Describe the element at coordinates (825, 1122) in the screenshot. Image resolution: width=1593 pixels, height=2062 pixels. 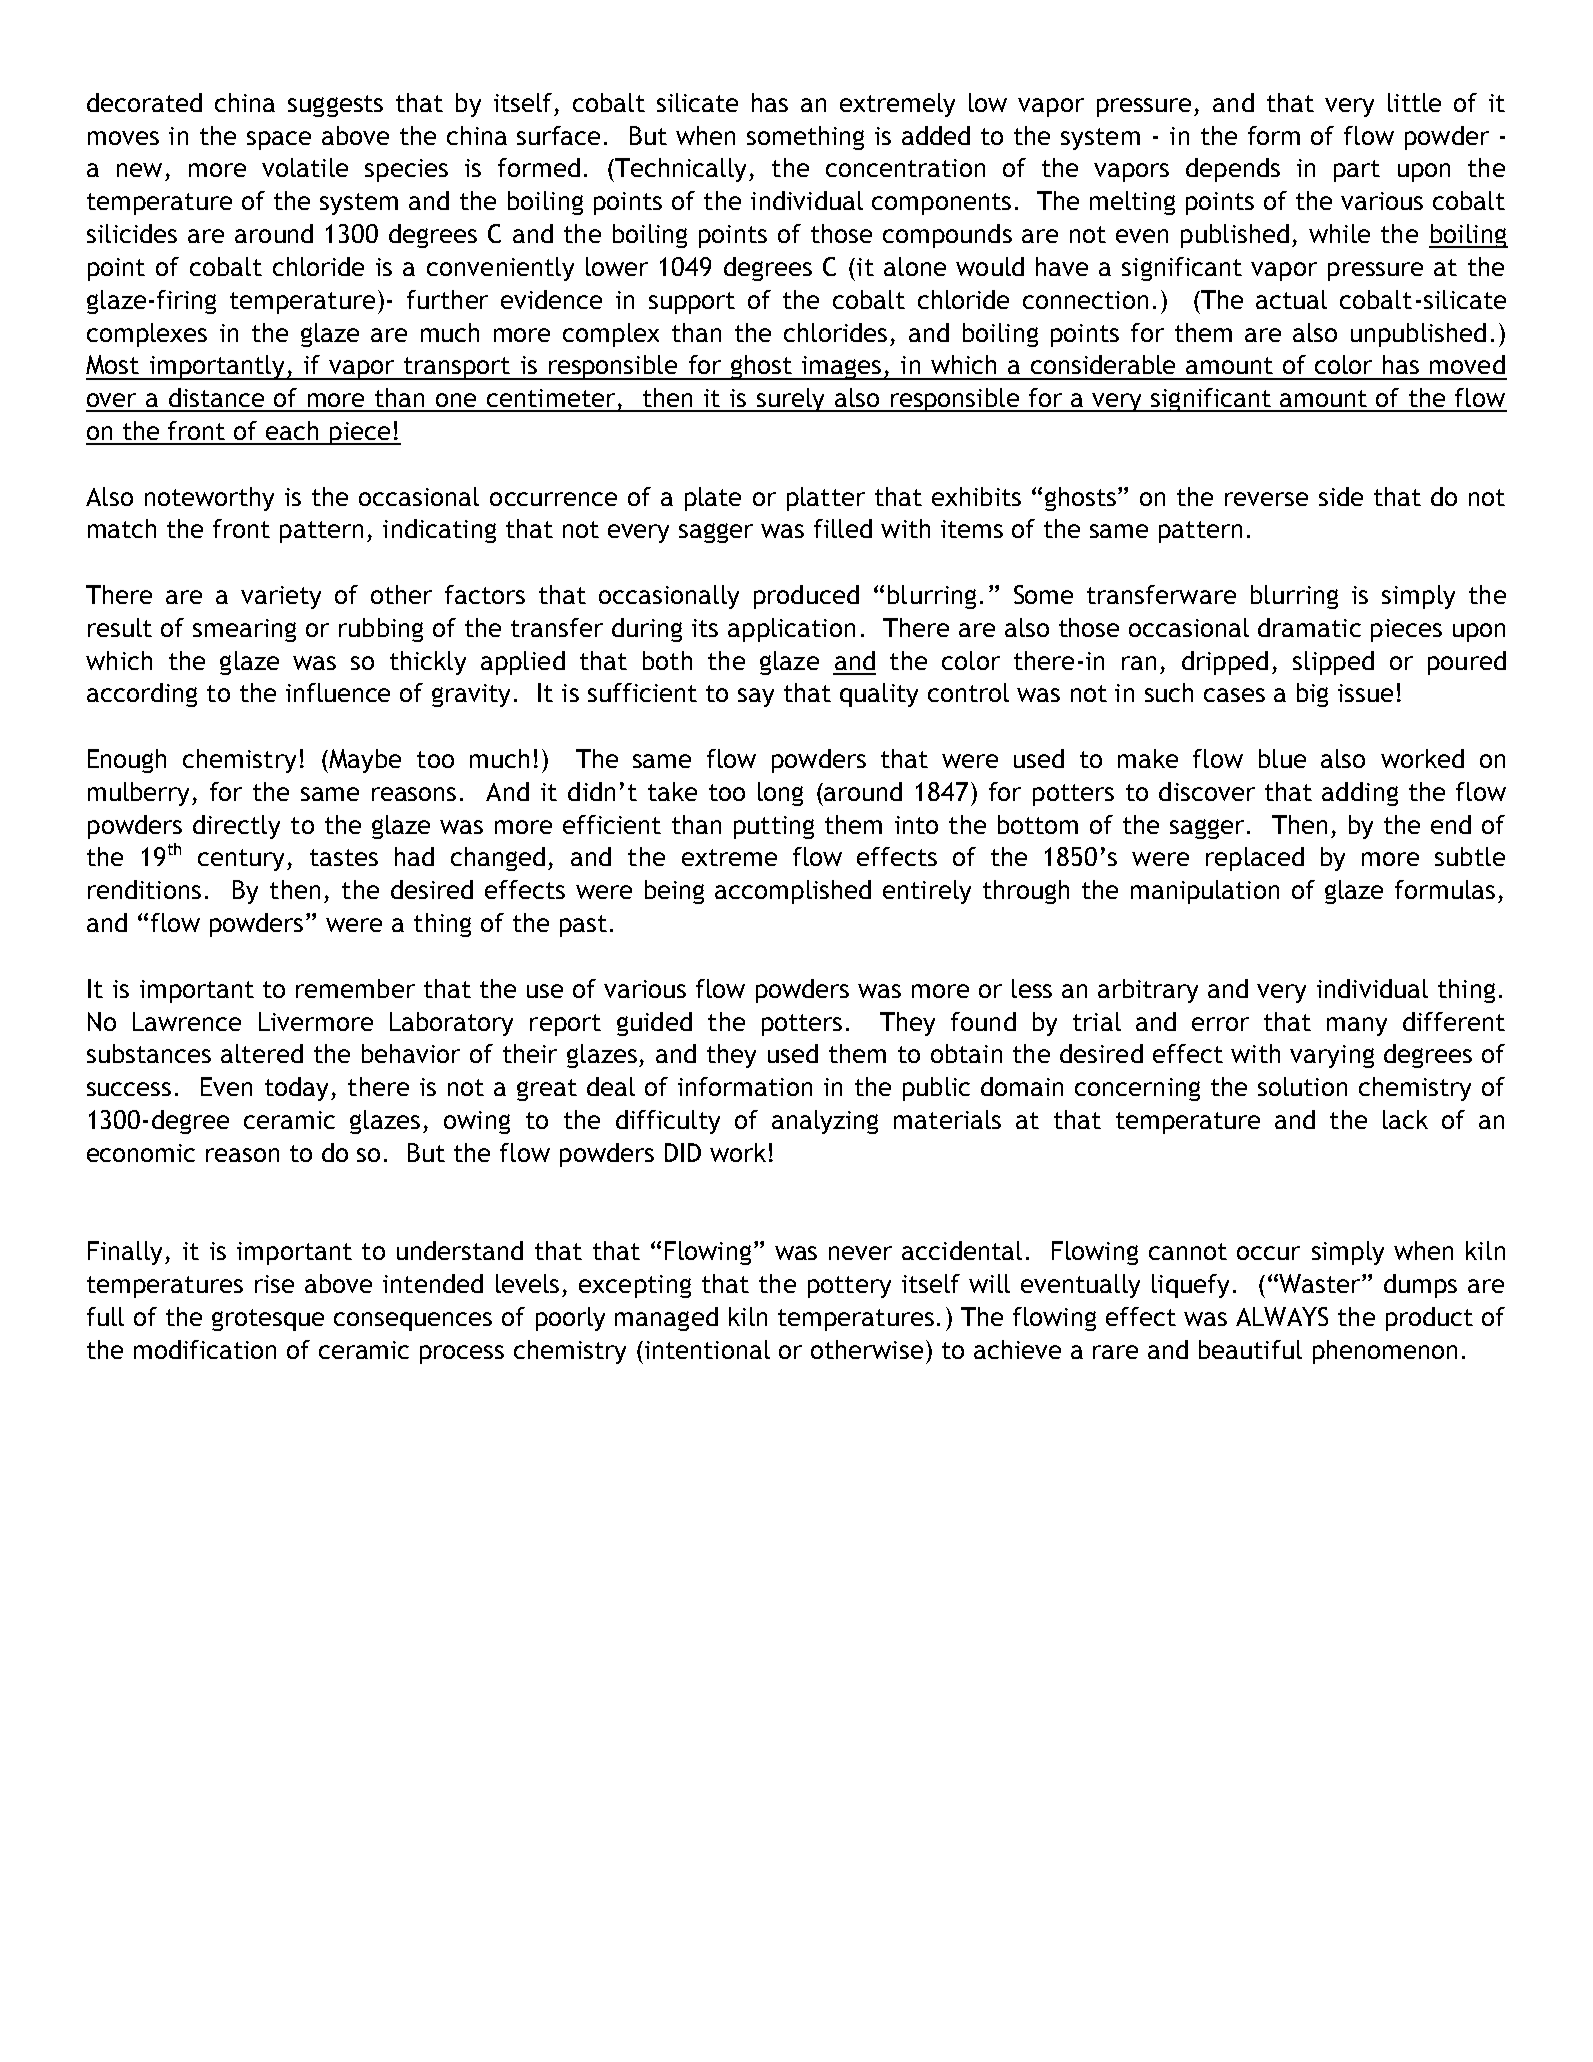
I see `analyzing` at that location.
